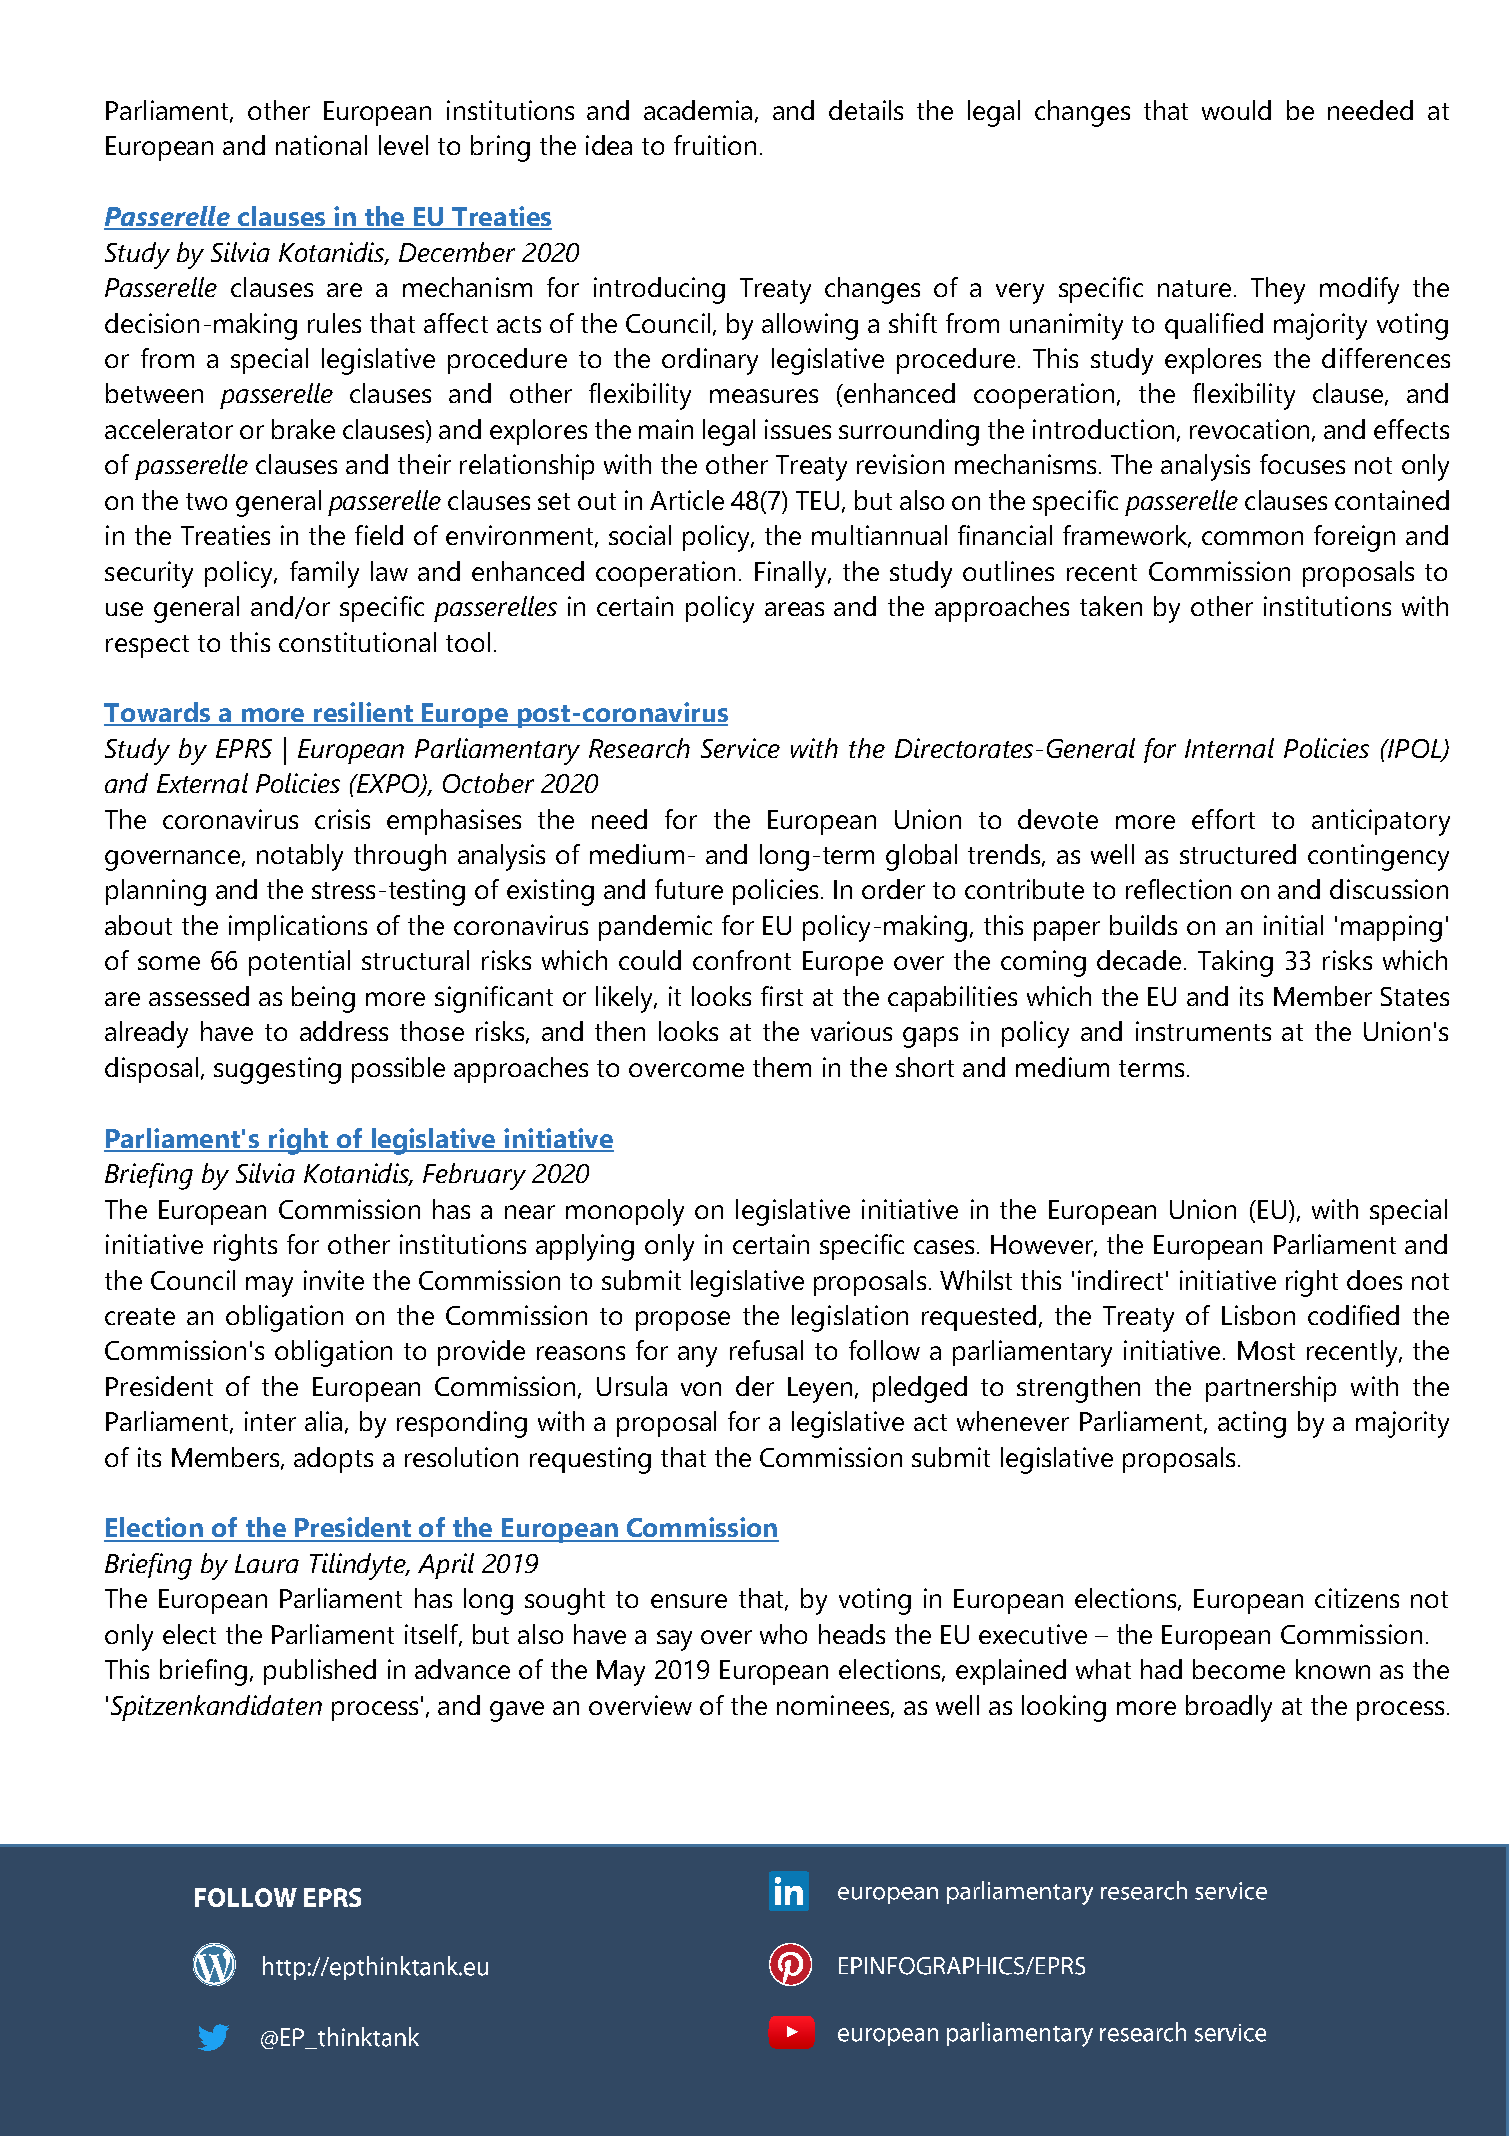 The height and width of the screenshot is (2136, 1510). Describe the element at coordinates (1239, 1669) in the screenshot. I see `become` at that location.
